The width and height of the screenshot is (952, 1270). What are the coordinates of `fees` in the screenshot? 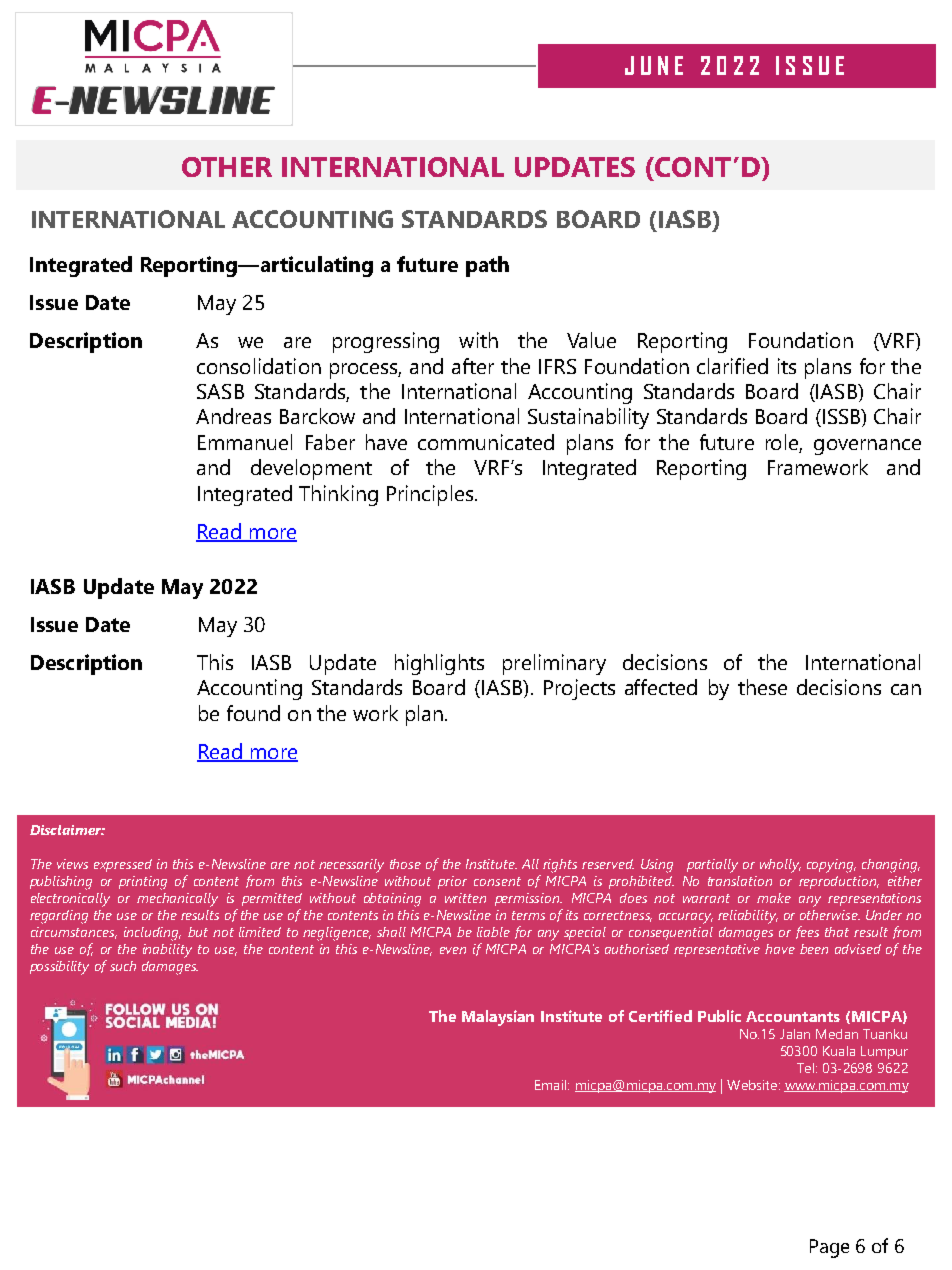 It's located at (807, 932).
